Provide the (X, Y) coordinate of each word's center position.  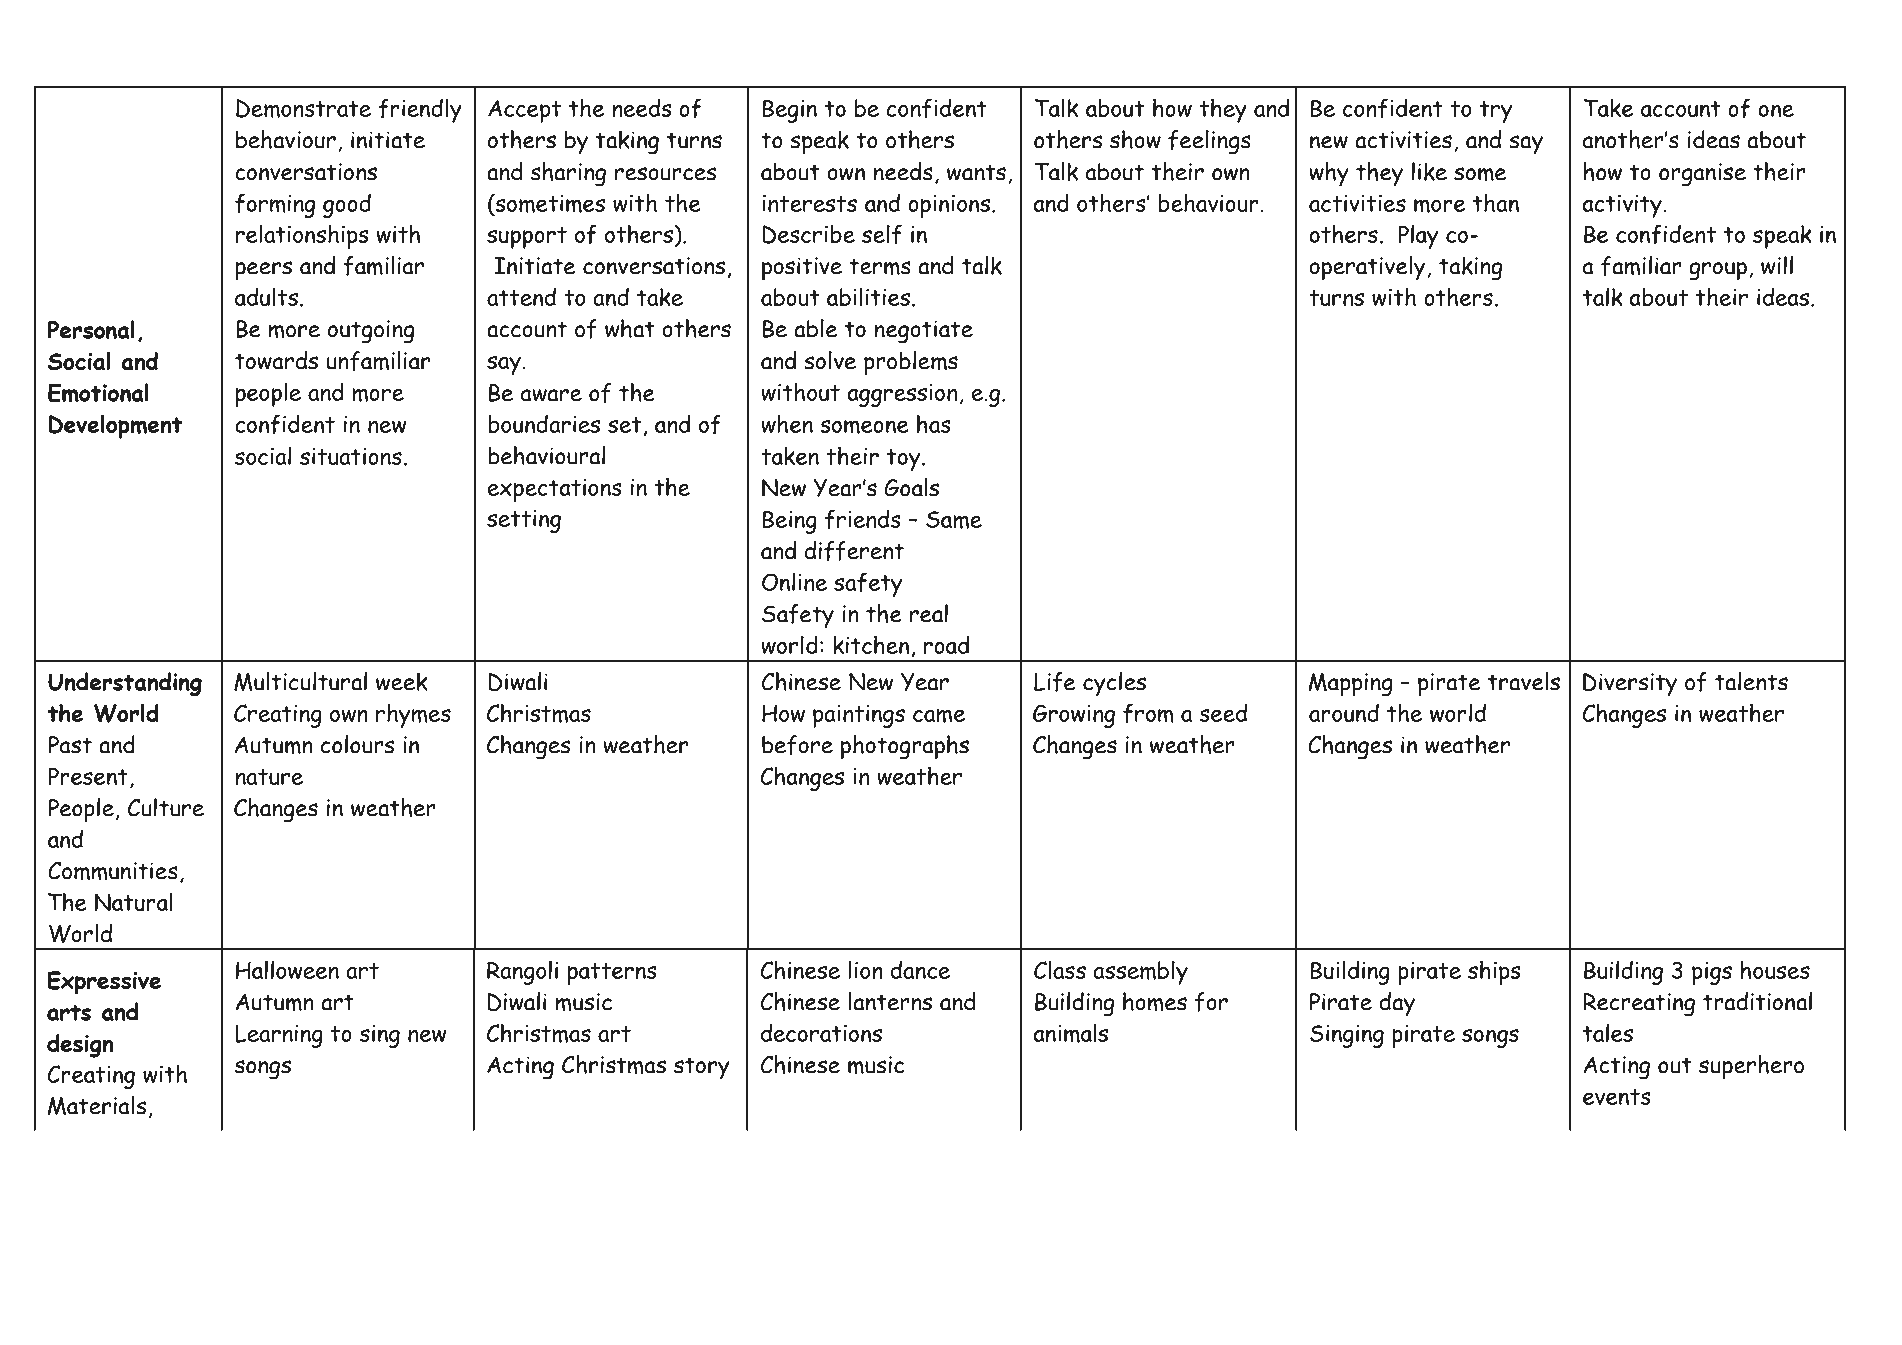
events (1617, 1097)
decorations (821, 1032)
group (1718, 271)
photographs (905, 747)
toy (905, 460)
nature (269, 777)
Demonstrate (303, 108)
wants (976, 172)
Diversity (1630, 685)
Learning (279, 1036)
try (1496, 112)
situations (351, 456)
